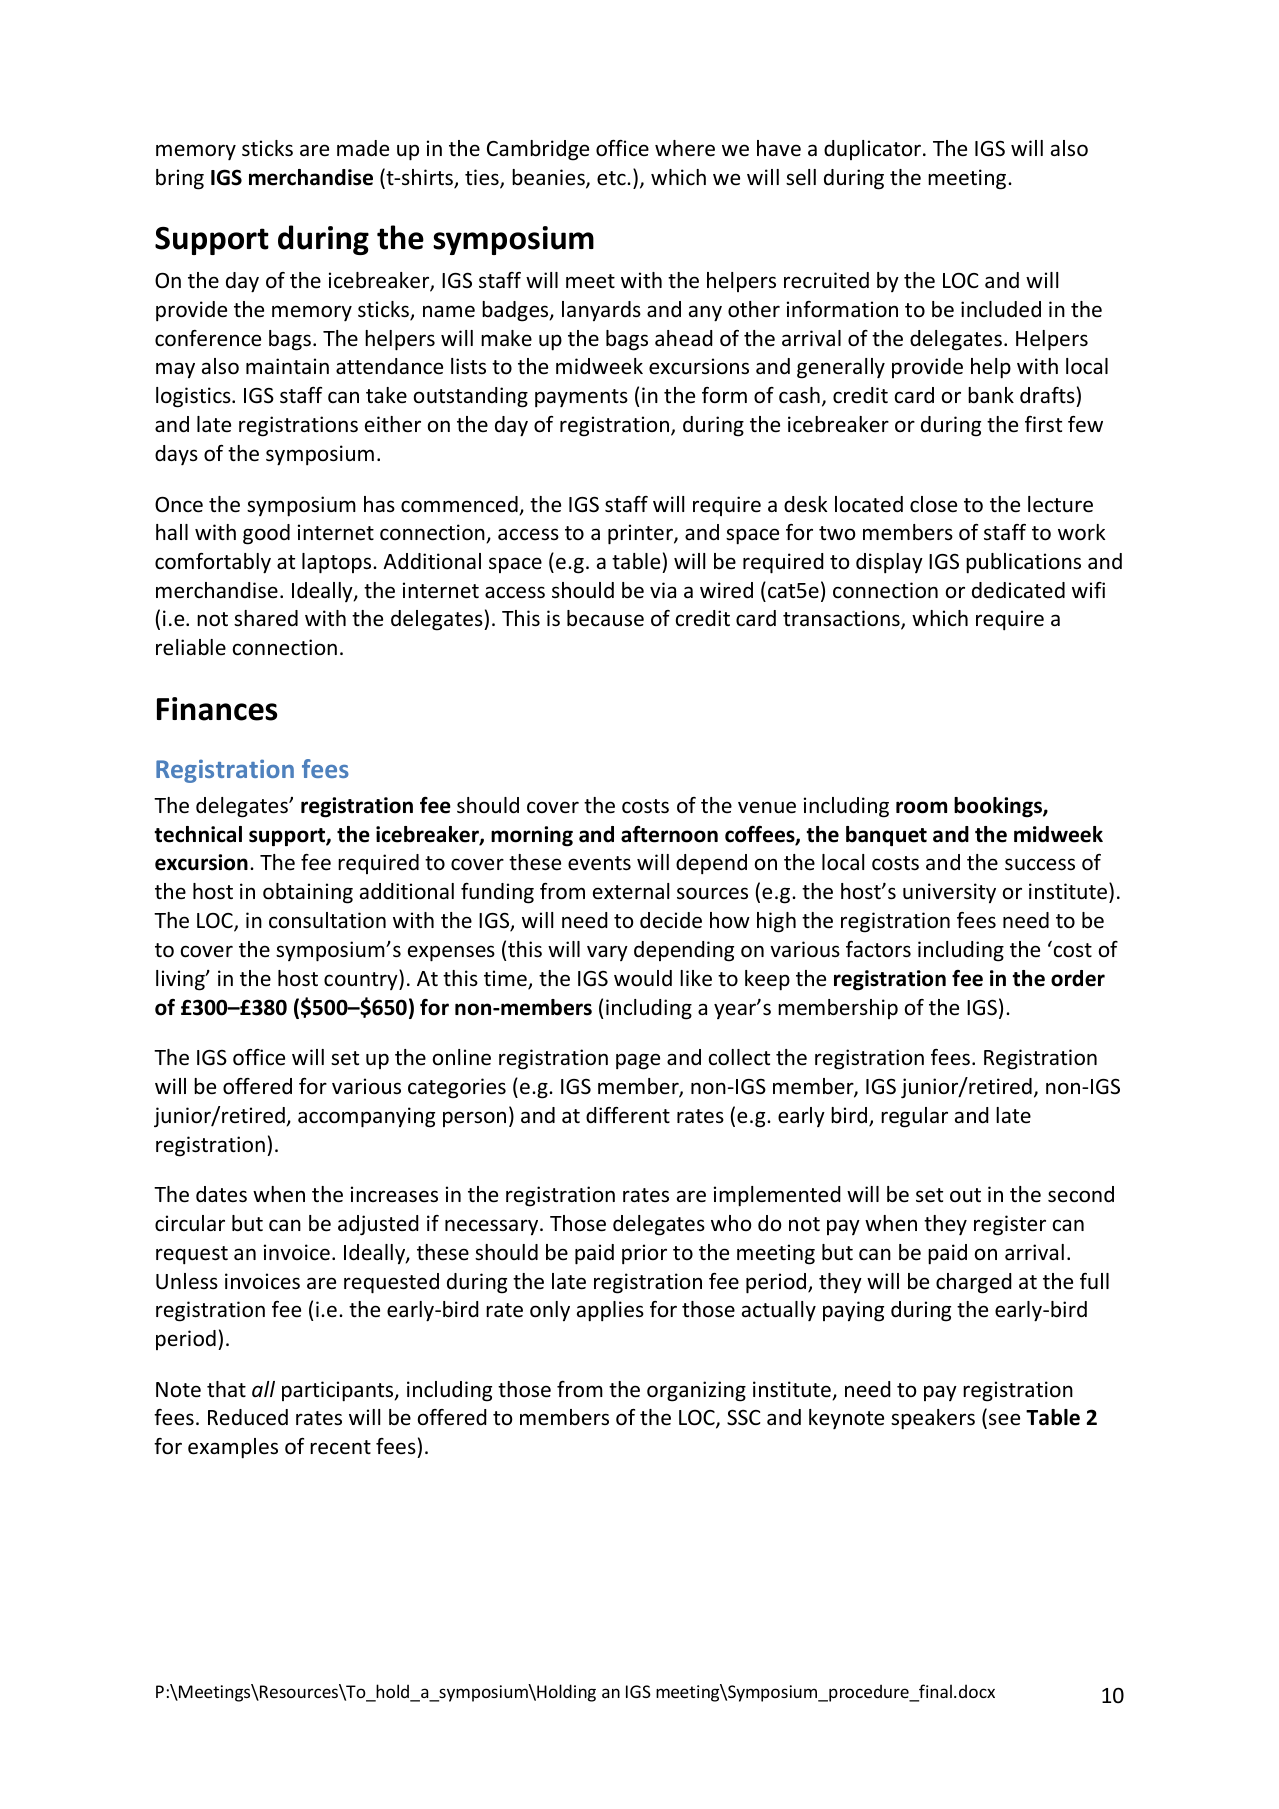  Describe the element at coordinates (1001, 309) in the page. I see `included` at that location.
